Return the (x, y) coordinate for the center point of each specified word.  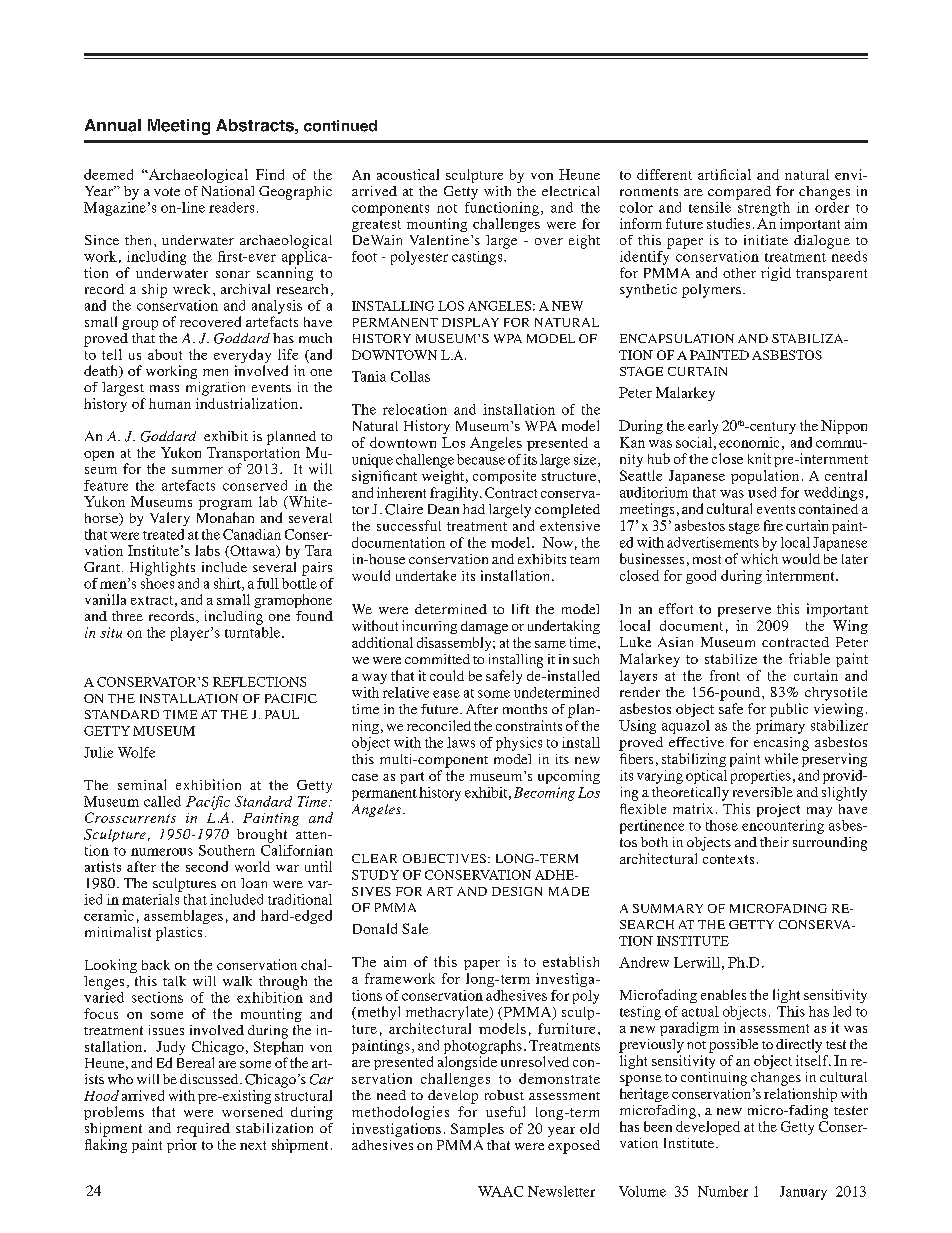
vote (167, 191)
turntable (252, 631)
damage (484, 627)
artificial (724, 174)
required (203, 1130)
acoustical (408, 174)
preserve (744, 612)
